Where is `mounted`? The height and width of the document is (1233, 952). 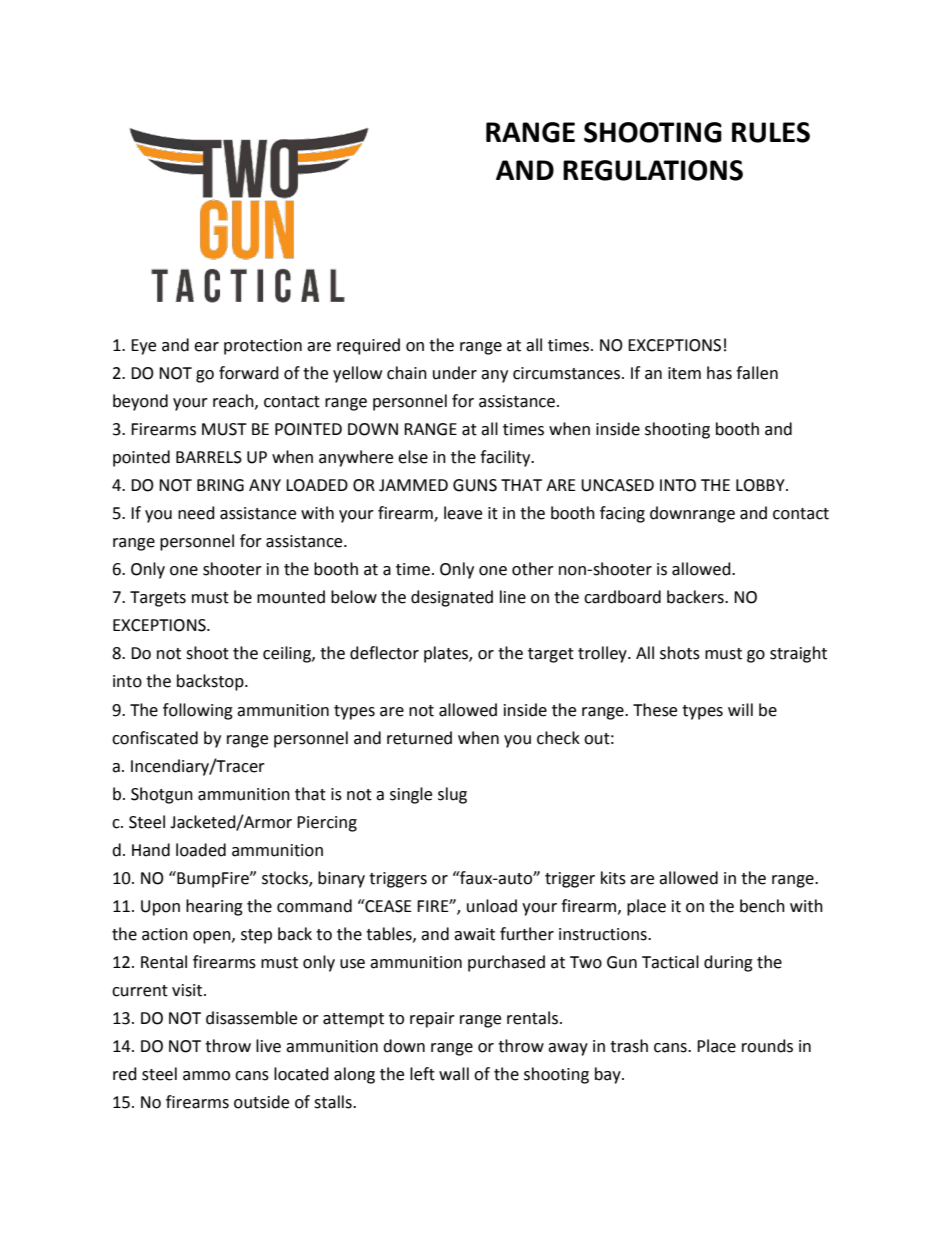
mounted is located at coordinates (291, 597).
